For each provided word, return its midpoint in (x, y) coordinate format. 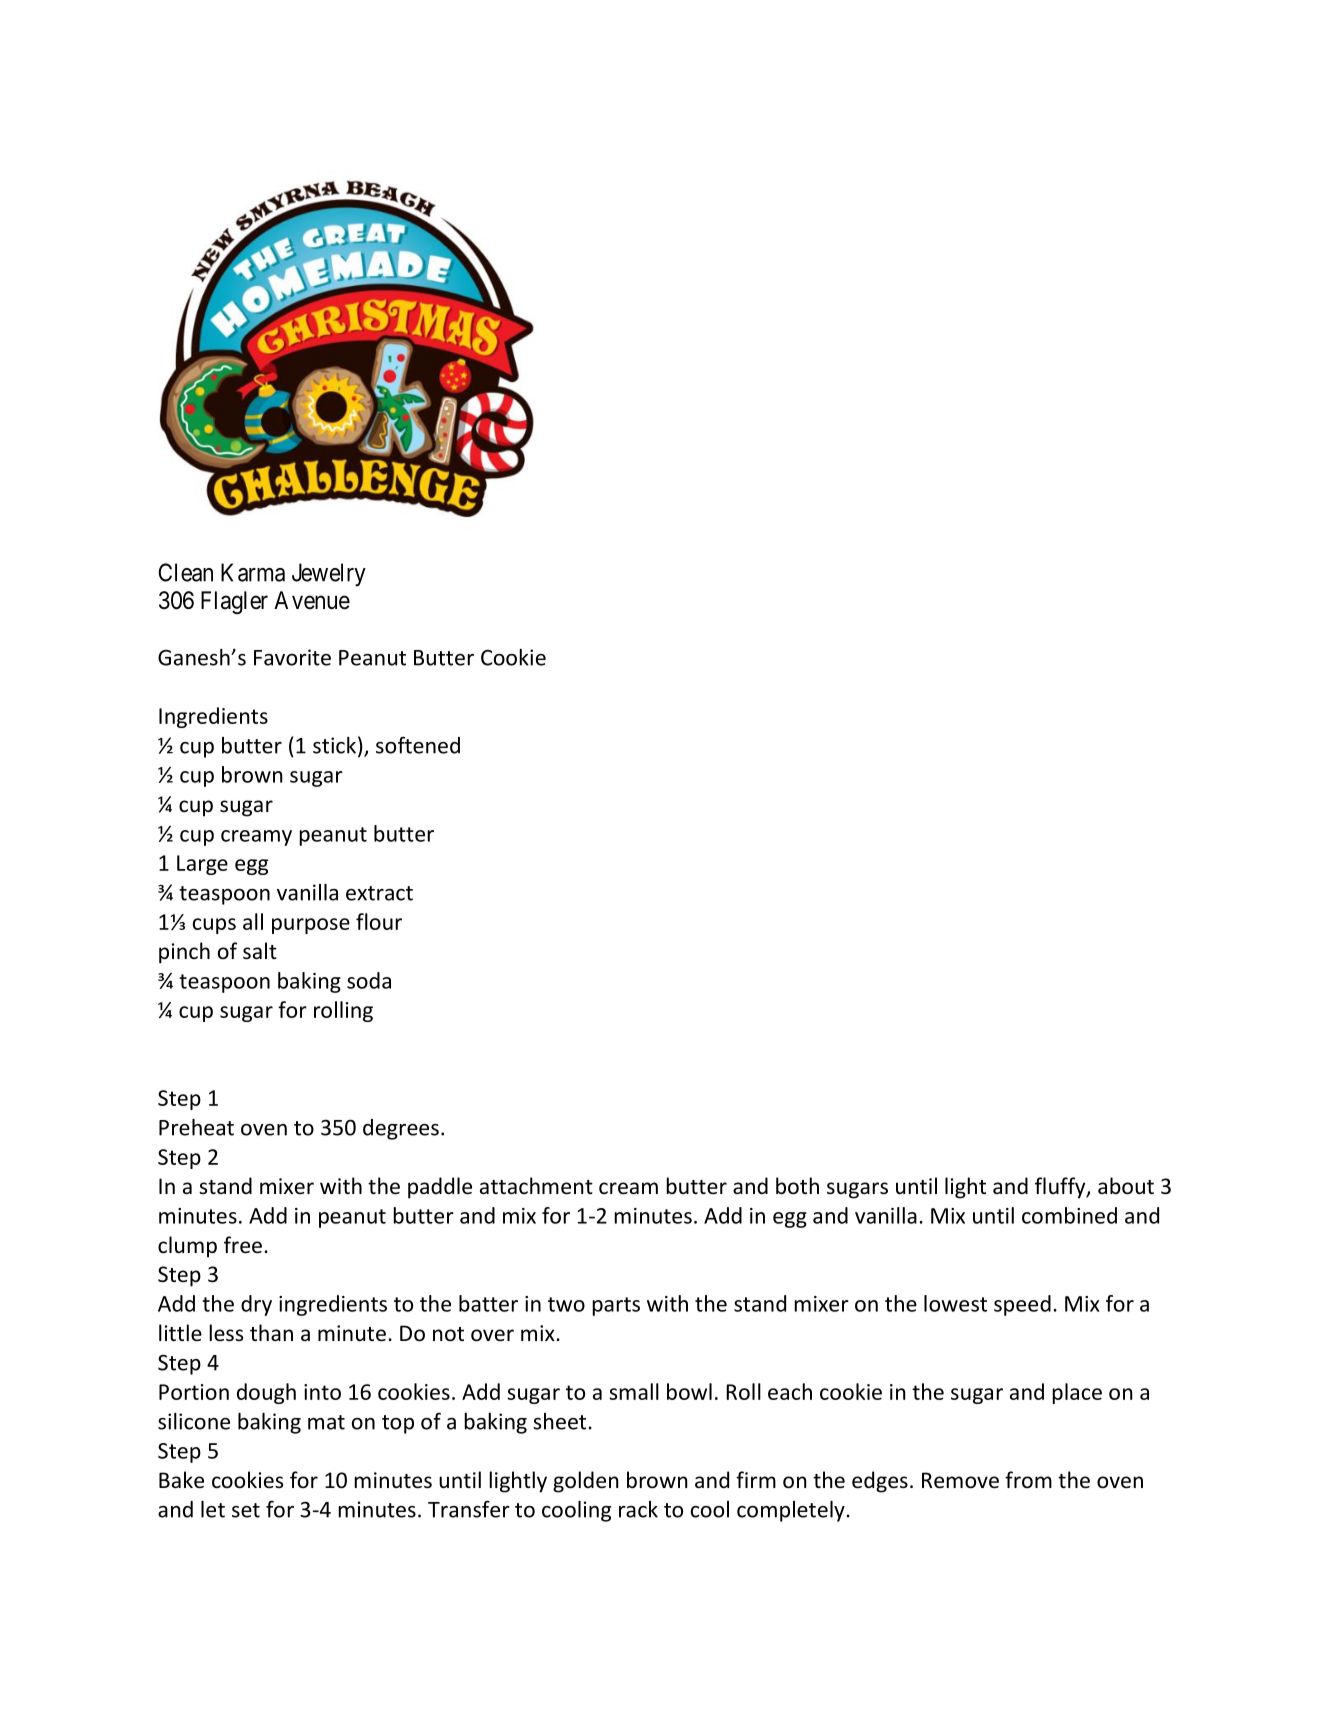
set (246, 1510)
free (243, 1245)
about (1126, 1186)
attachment (536, 1186)
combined (1069, 1215)
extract (379, 893)
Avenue (312, 600)
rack (638, 1509)
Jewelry (329, 575)
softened (418, 745)
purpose (311, 926)
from (1028, 1480)
